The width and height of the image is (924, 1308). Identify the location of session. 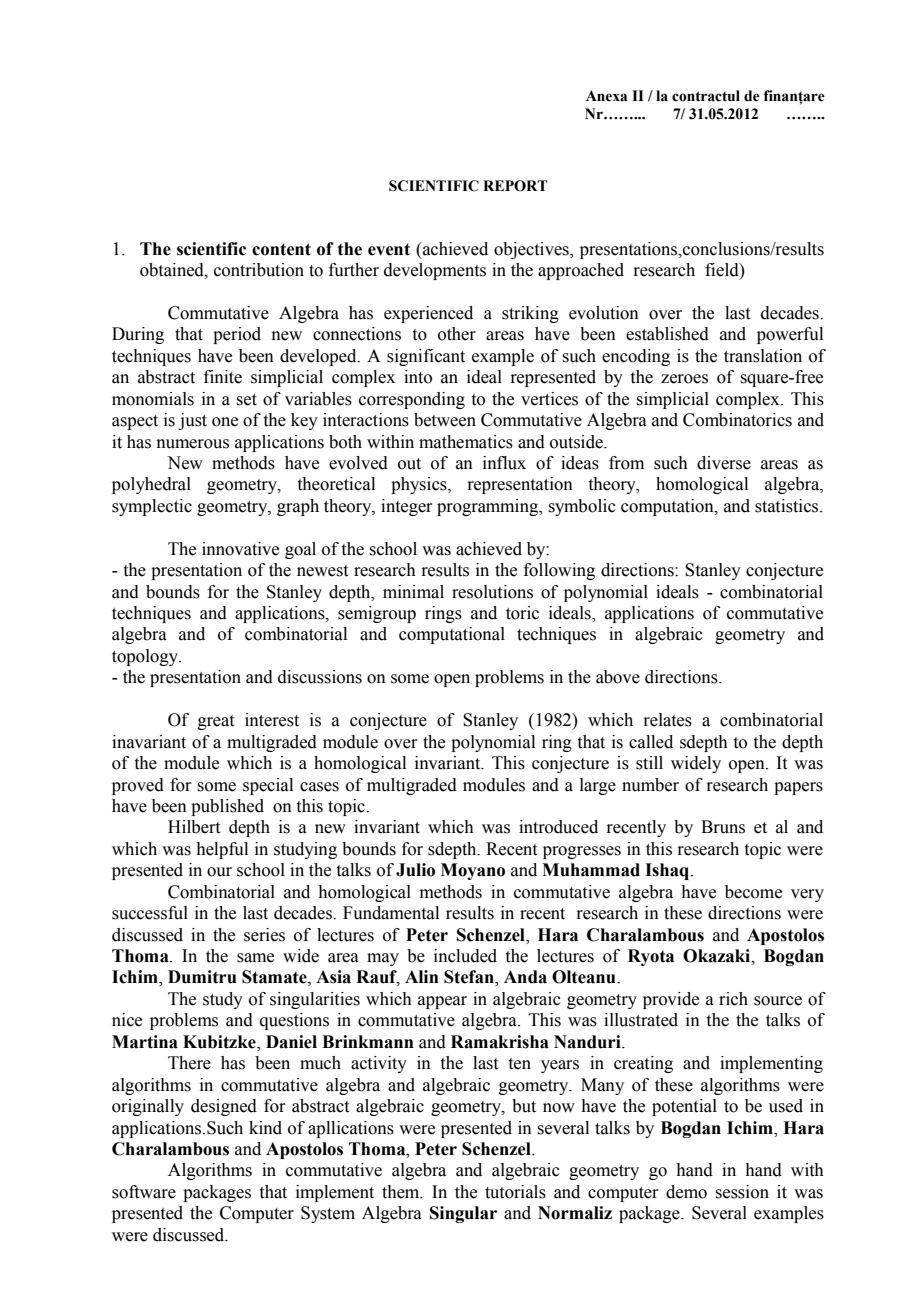
(742, 1192).
